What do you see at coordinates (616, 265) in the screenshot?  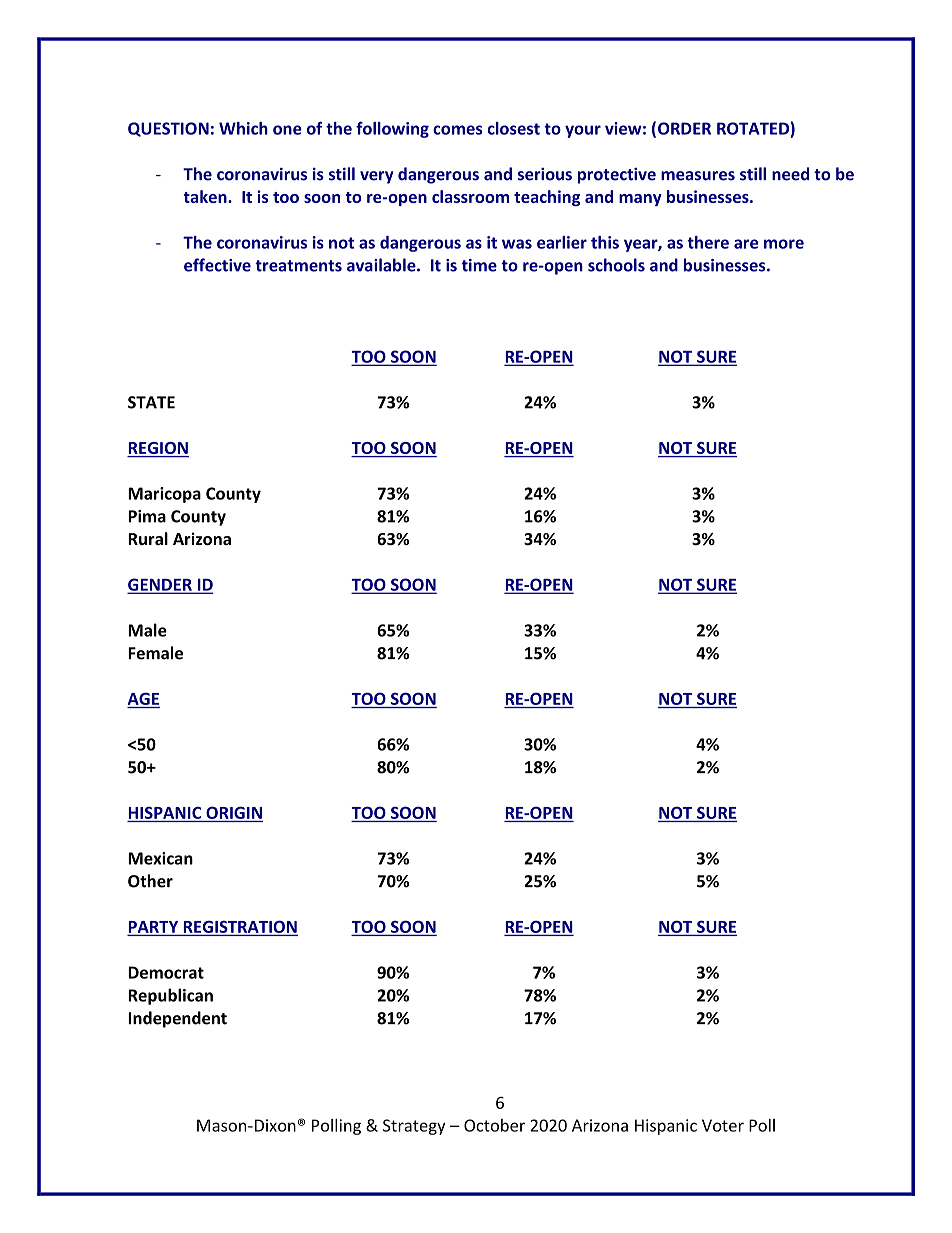 I see `schools` at bounding box center [616, 265].
